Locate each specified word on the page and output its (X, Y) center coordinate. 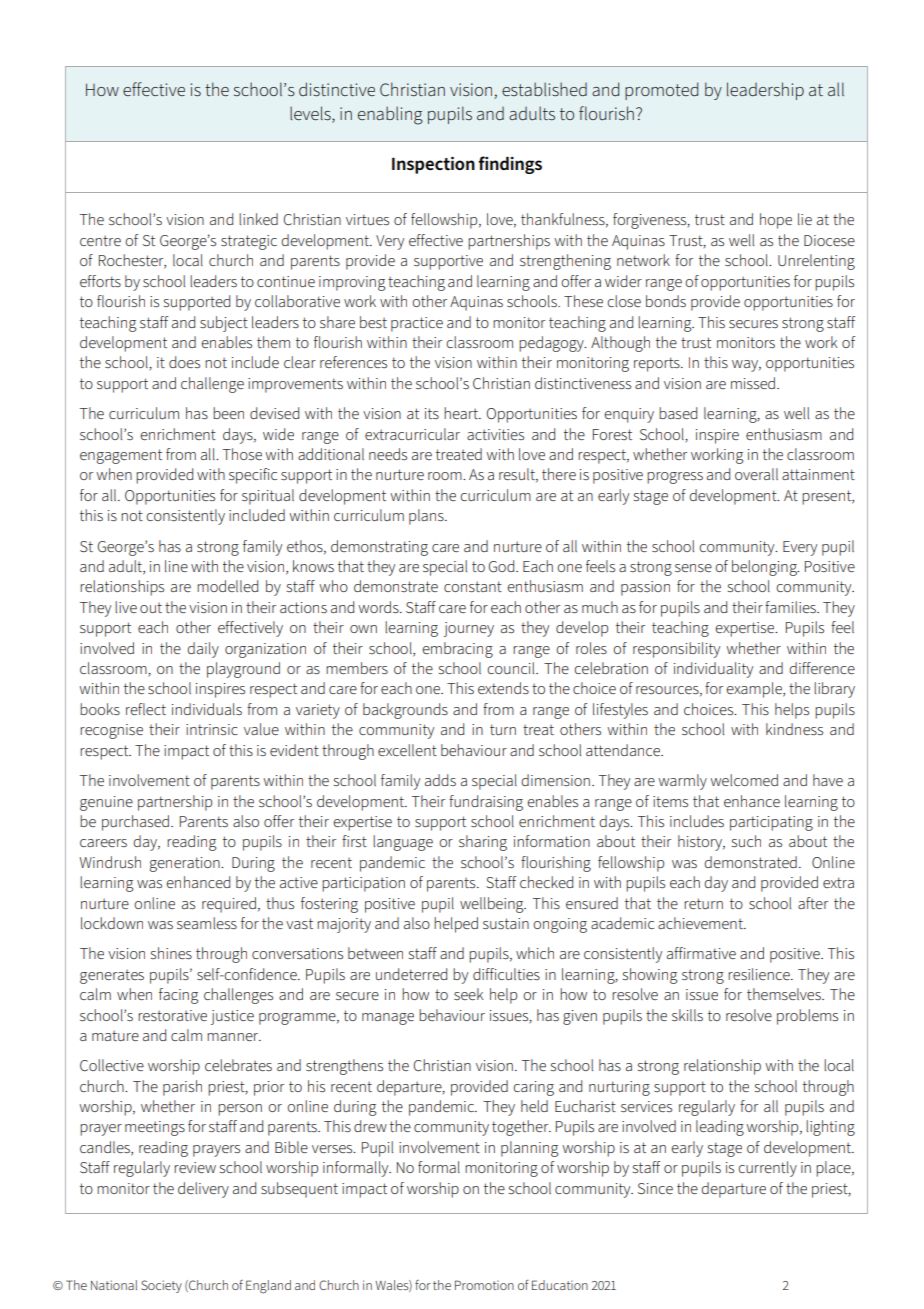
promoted (661, 91)
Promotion (484, 1285)
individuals (207, 709)
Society (161, 1286)
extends (503, 688)
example (755, 690)
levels (311, 113)
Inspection (433, 165)
